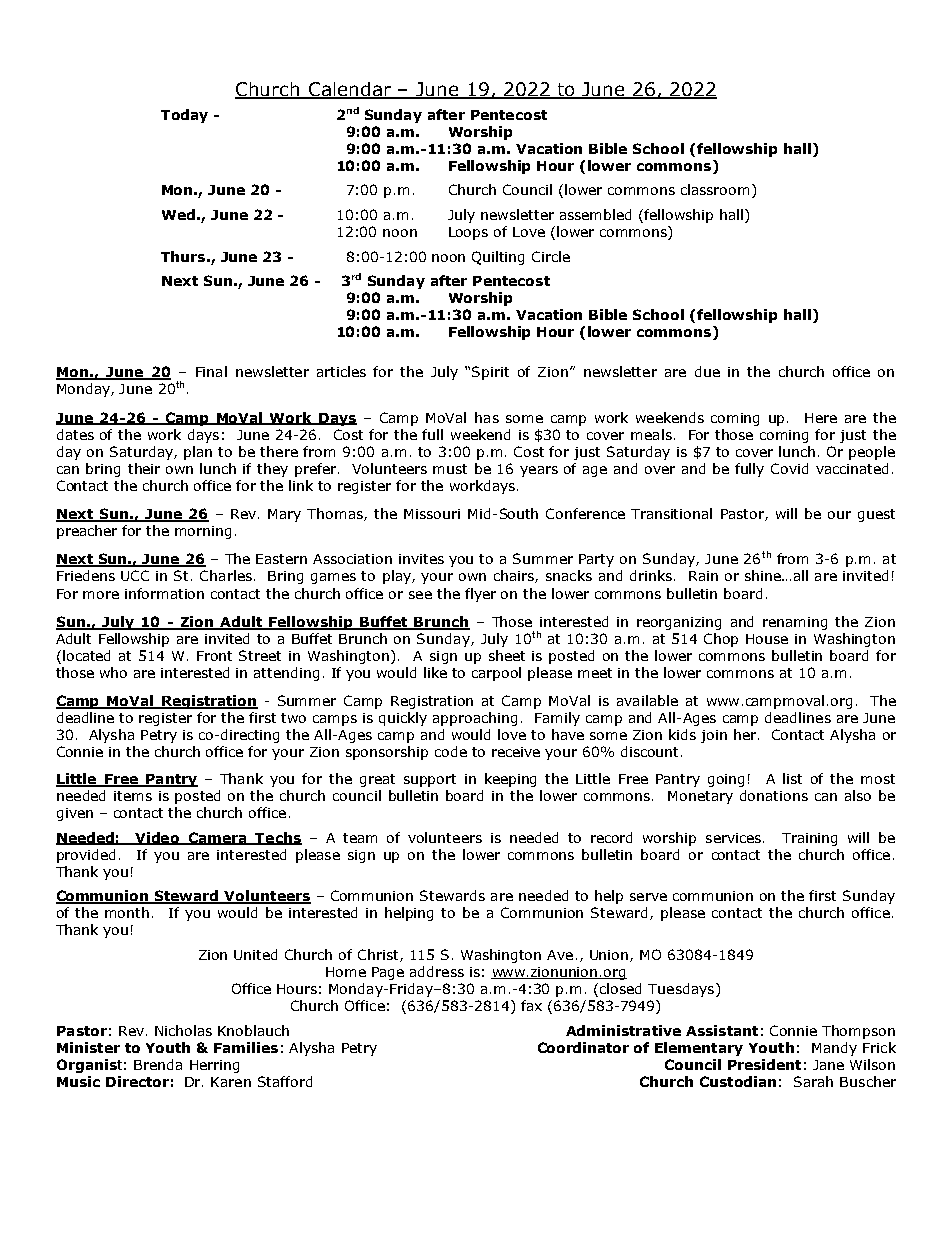 Image resolution: width=952 pixels, height=1233 pixels. What do you see at coordinates (490, 373) in the screenshot?
I see `Spirit` at bounding box center [490, 373].
